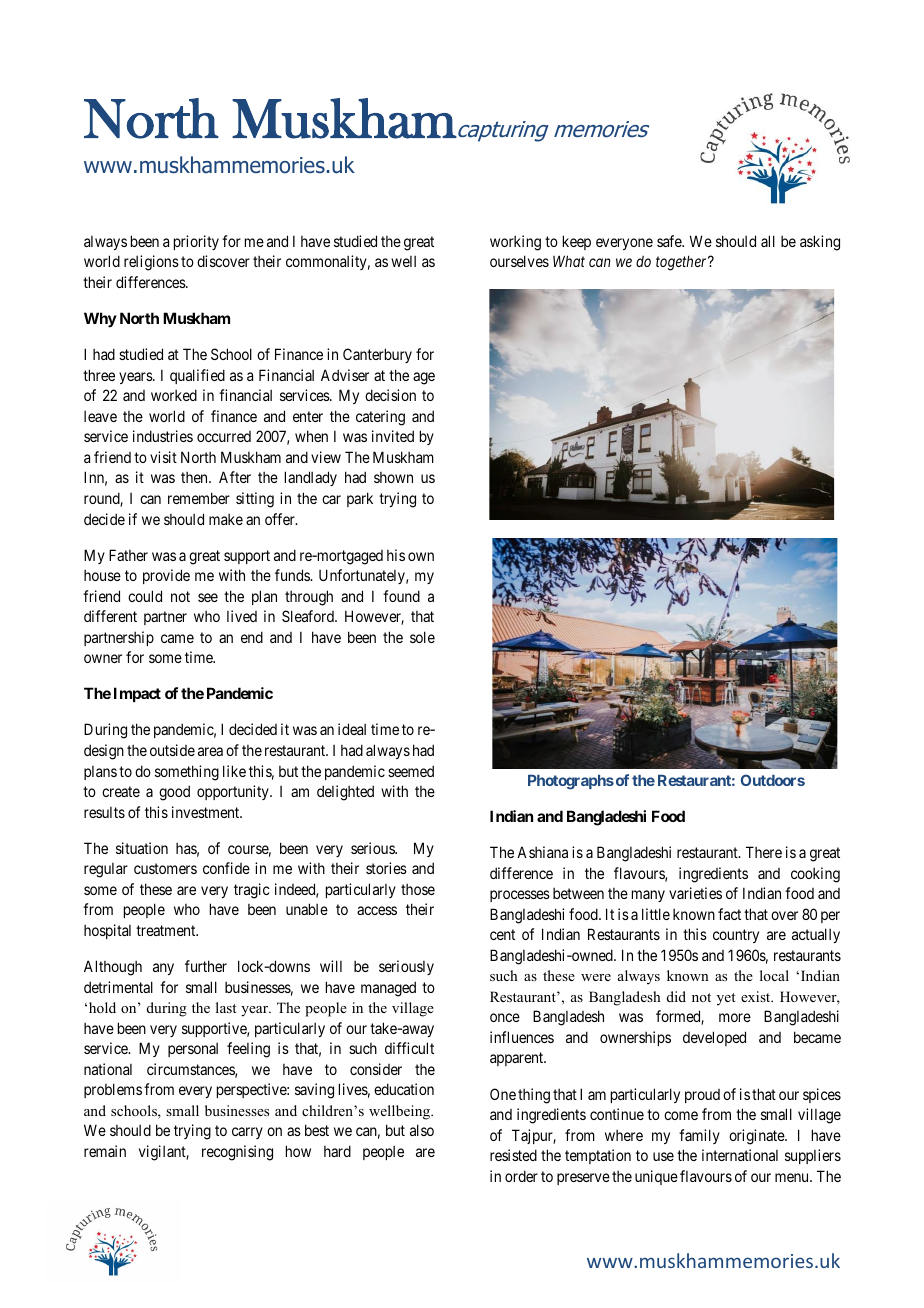 This screenshot has height=1308, width=924. What do you see at coordinates (411, 771) in the screenshot?
I see `seemed` at bounding box center [411, 771].
